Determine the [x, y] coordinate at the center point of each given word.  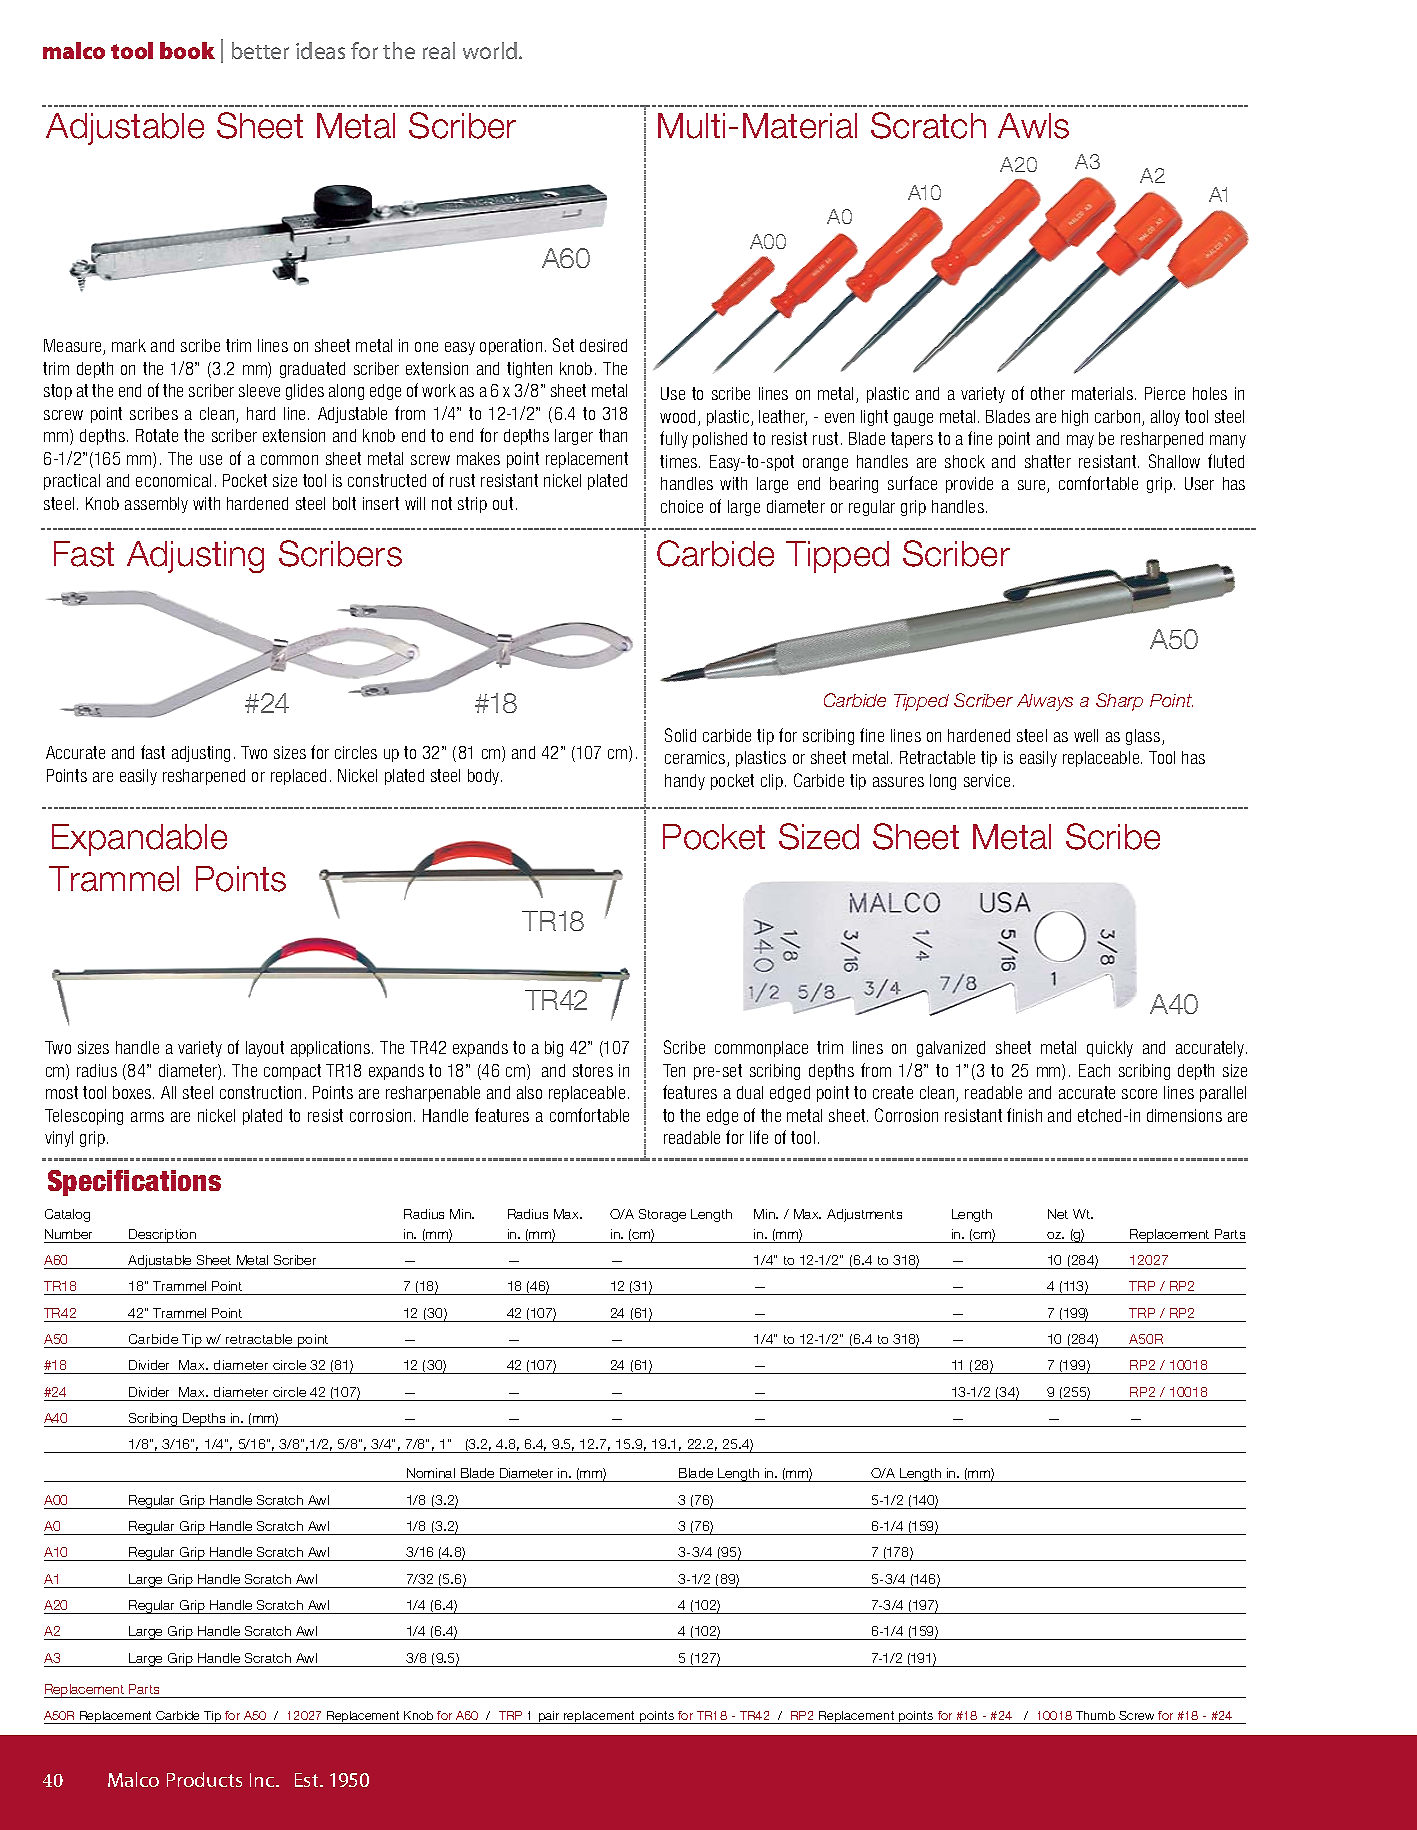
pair [549, 1717]
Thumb [1095, 1715]
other [1048, 393]
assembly [156, 505]
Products [204, 1779]
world [491, 50]
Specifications [134, 1183]
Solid [680, 735]
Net [1058, 1214]
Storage [662, 1215]
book [187, 50]
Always [1045, 702]
